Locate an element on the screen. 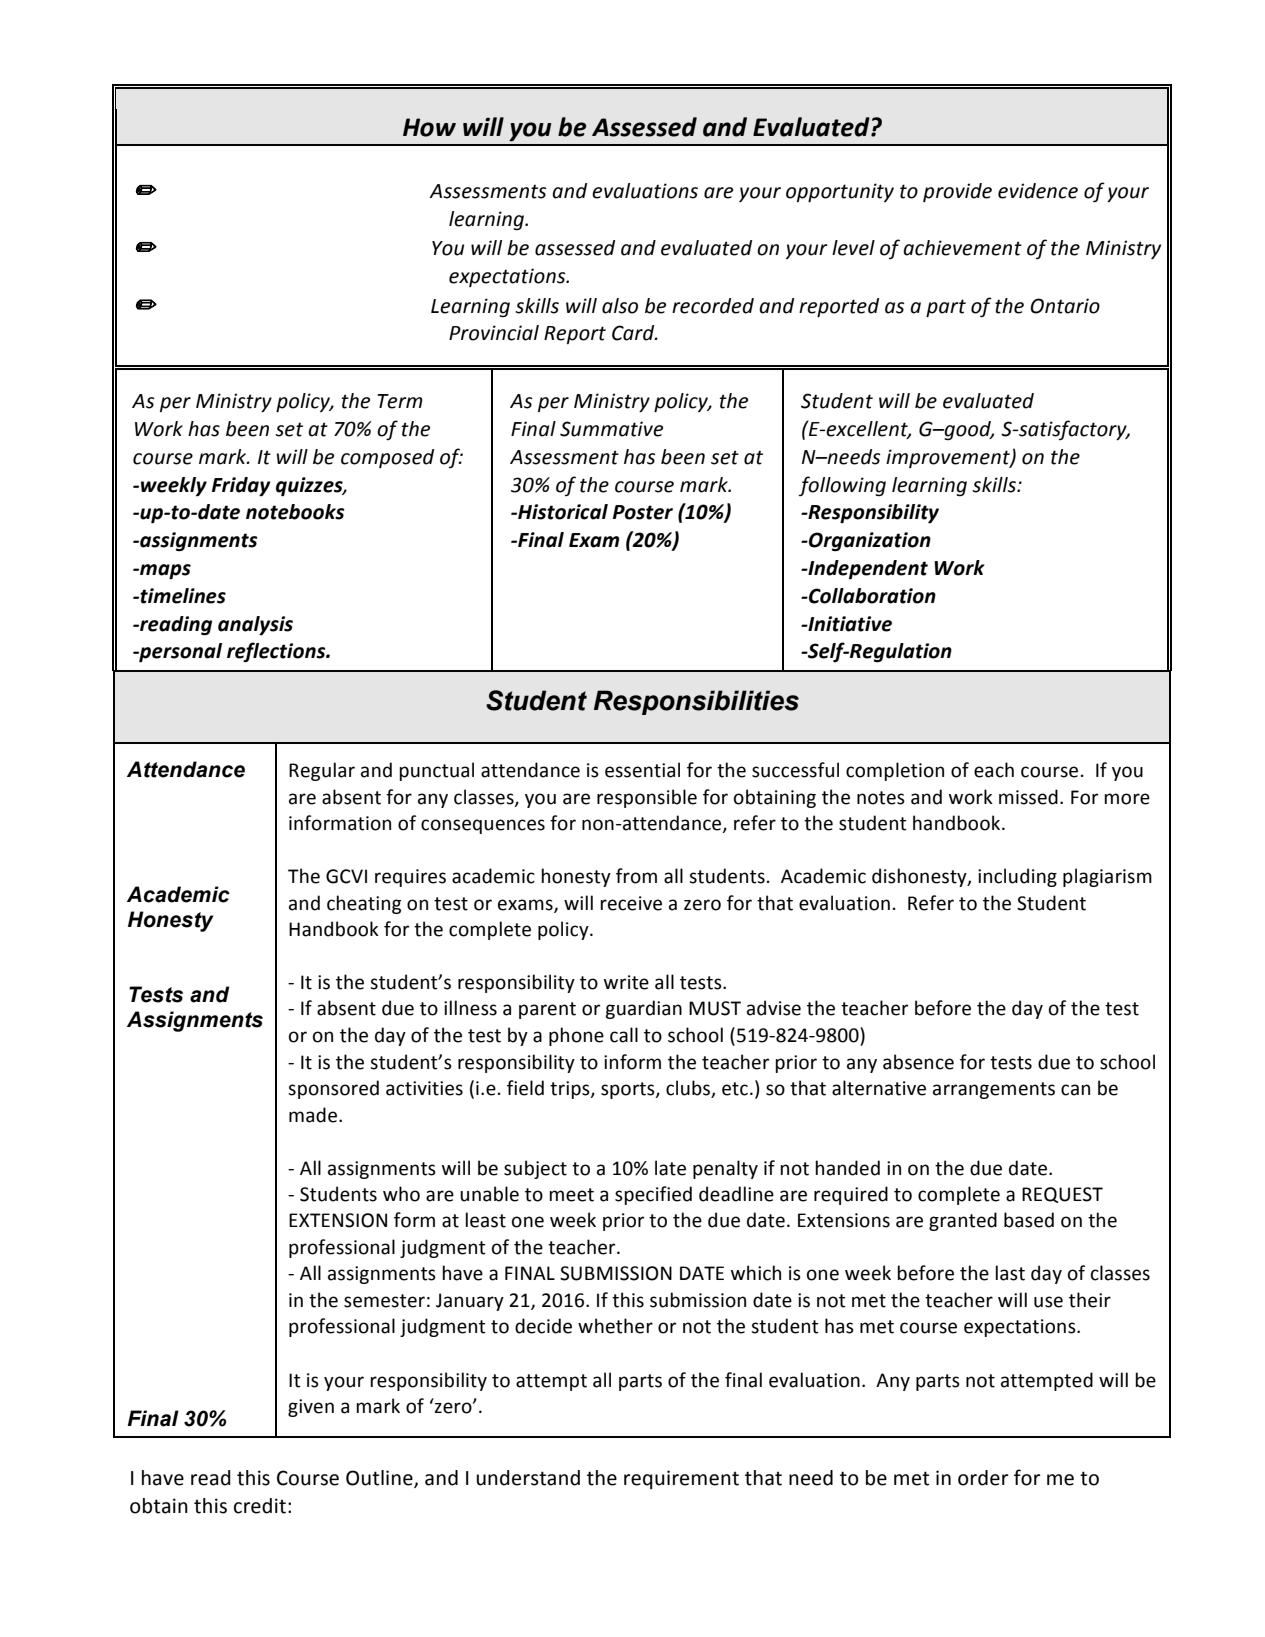 The height and width of the screenshot is (1637, 1265). including is located at coordinates (1017, 877).
